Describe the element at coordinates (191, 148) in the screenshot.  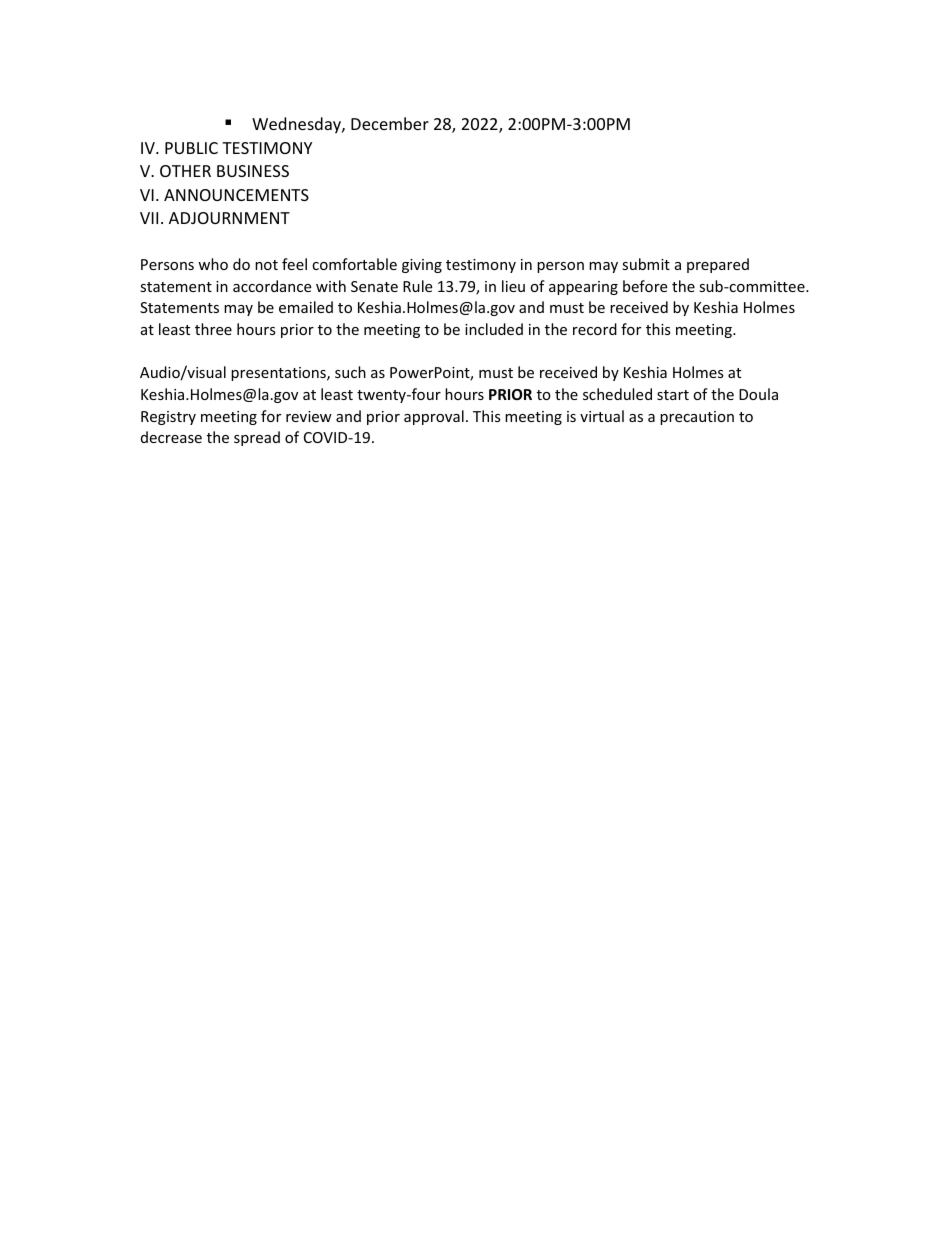
I see `PUBLIC` at that location.
